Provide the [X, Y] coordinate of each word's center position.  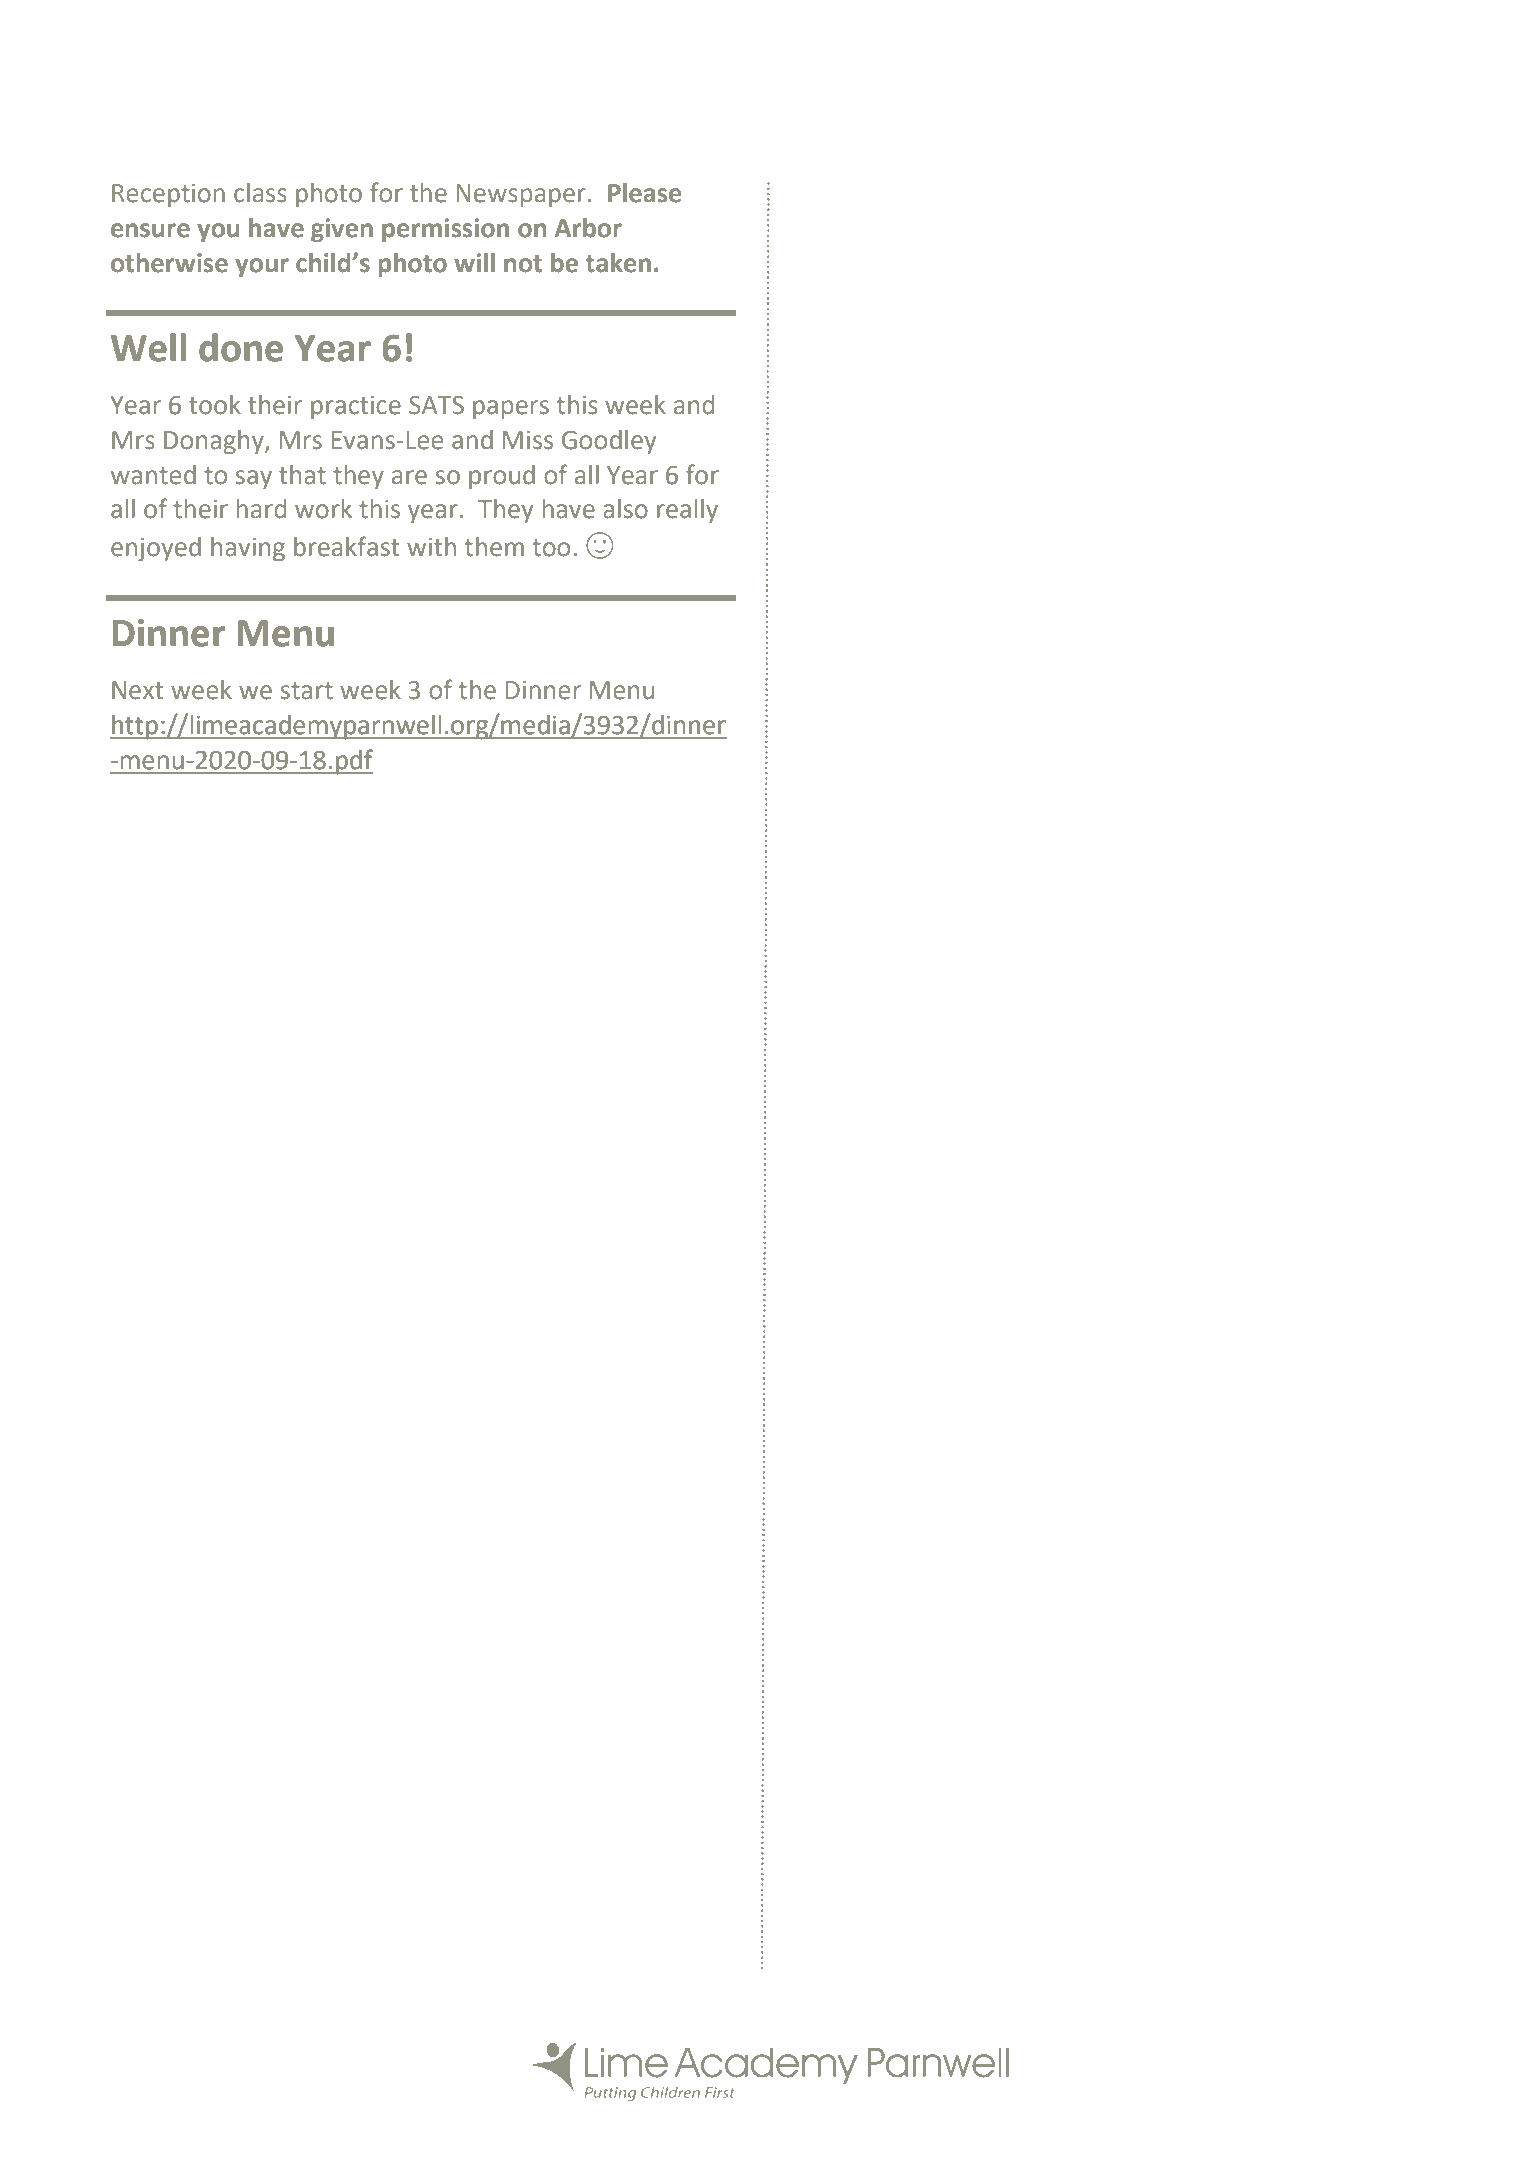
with [431, 547]
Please [644, 193]
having [248, 549]
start [307, 691]
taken [618, 263]
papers [511, 409]
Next [137, 690]
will [474, 262]
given [342, 230]
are [409, 477]
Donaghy [215, 442]
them [494, 547]
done [241, 347]
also [625, 509]
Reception [168, 195]
